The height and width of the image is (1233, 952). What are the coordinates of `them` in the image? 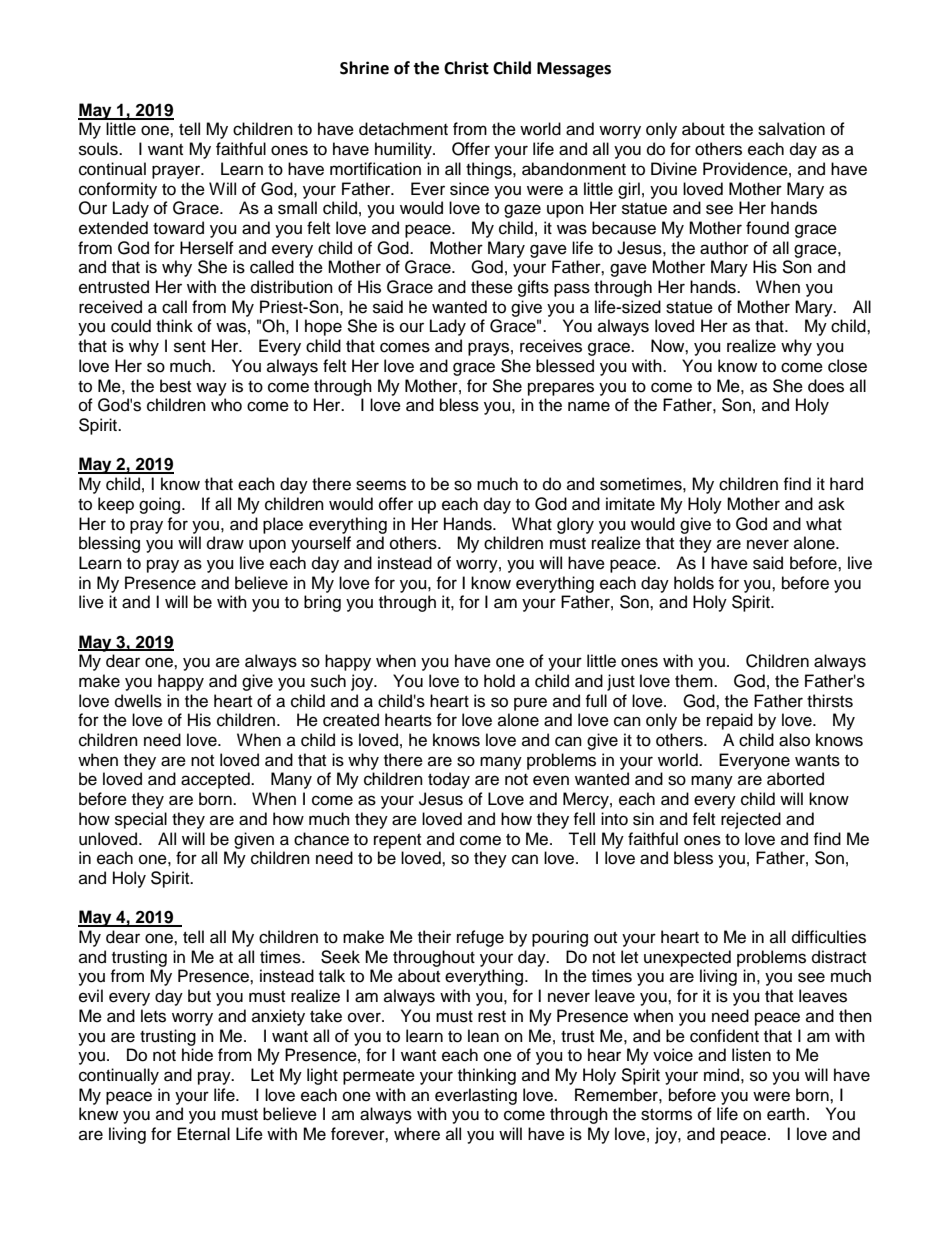 It's located at (695, 681).
